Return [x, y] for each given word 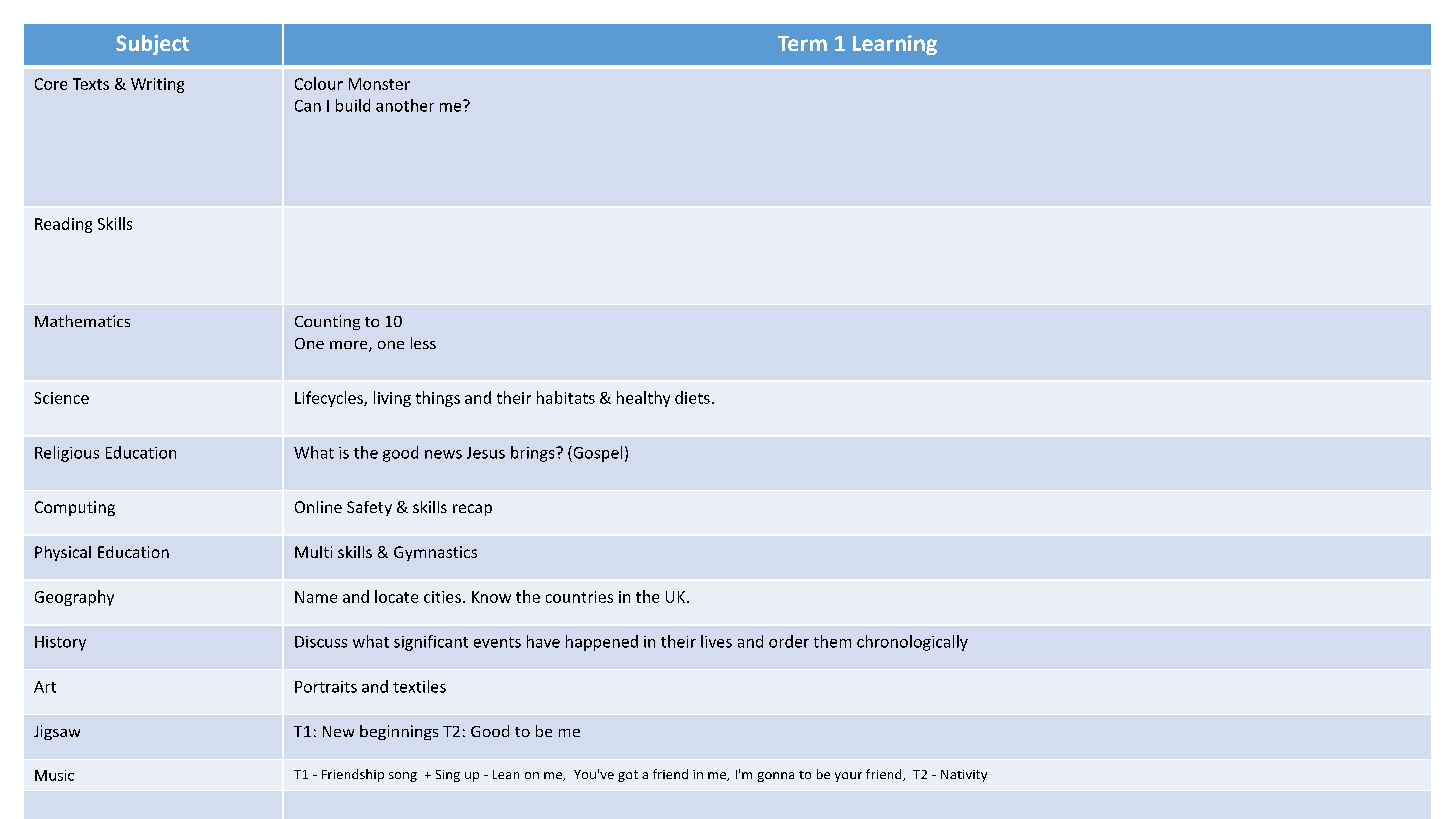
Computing [75, 508]
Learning [895, 45]
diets [692, 397]
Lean [506, 774]
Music [54, 775]
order [789, 641]
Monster [379, 84]
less [423, 343]
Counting [327, 322]
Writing [157, 85]
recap [472, 510]
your [848, 777]
